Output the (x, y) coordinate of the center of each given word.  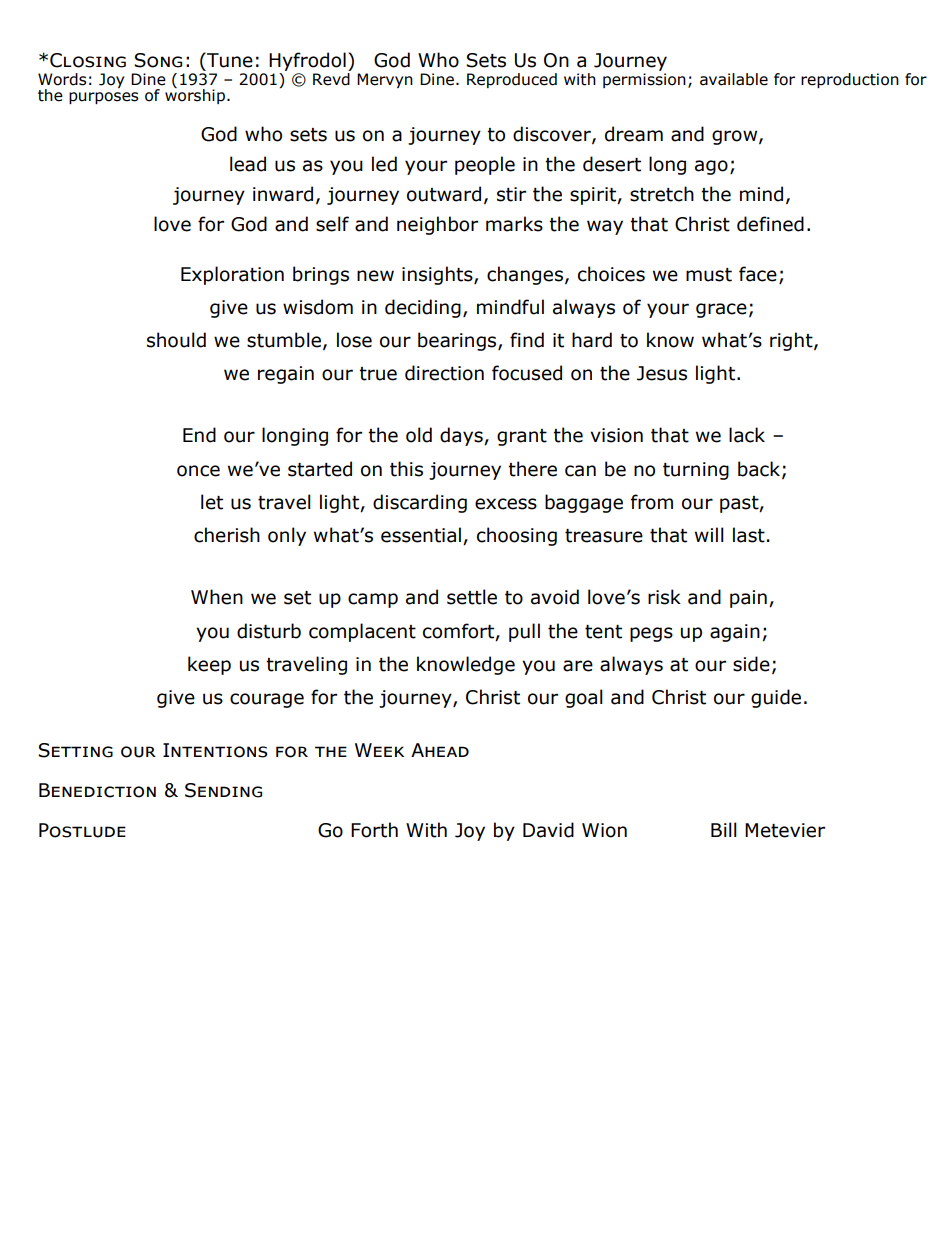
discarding (420, 503)
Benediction (97, 790)
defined (770, 224)
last (749, 535)
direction (444, 373)
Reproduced (512, 80)
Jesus (662, 373)
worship (195, 95)
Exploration (232, 275)
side (751, 664)
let (212, 502)
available (734, 79)
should (176, 340)
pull (524, 632)
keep (209, 665)
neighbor (437, 225)
